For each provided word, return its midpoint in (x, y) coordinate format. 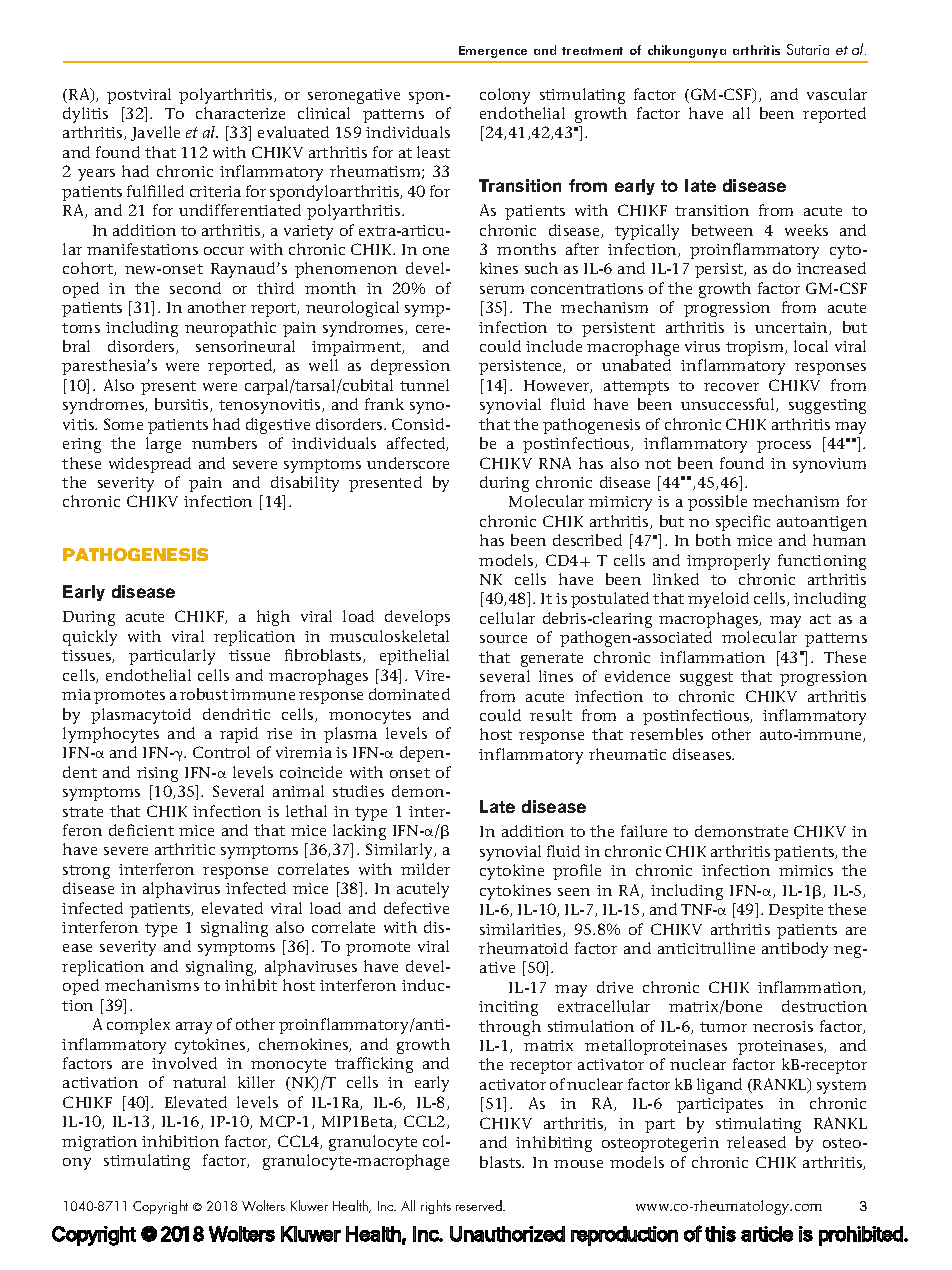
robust (204, 694)
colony (505, 96)
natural (199, 1082)
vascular (837, 94)
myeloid (718, 600)
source (503, 639)
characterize (240, 113)
